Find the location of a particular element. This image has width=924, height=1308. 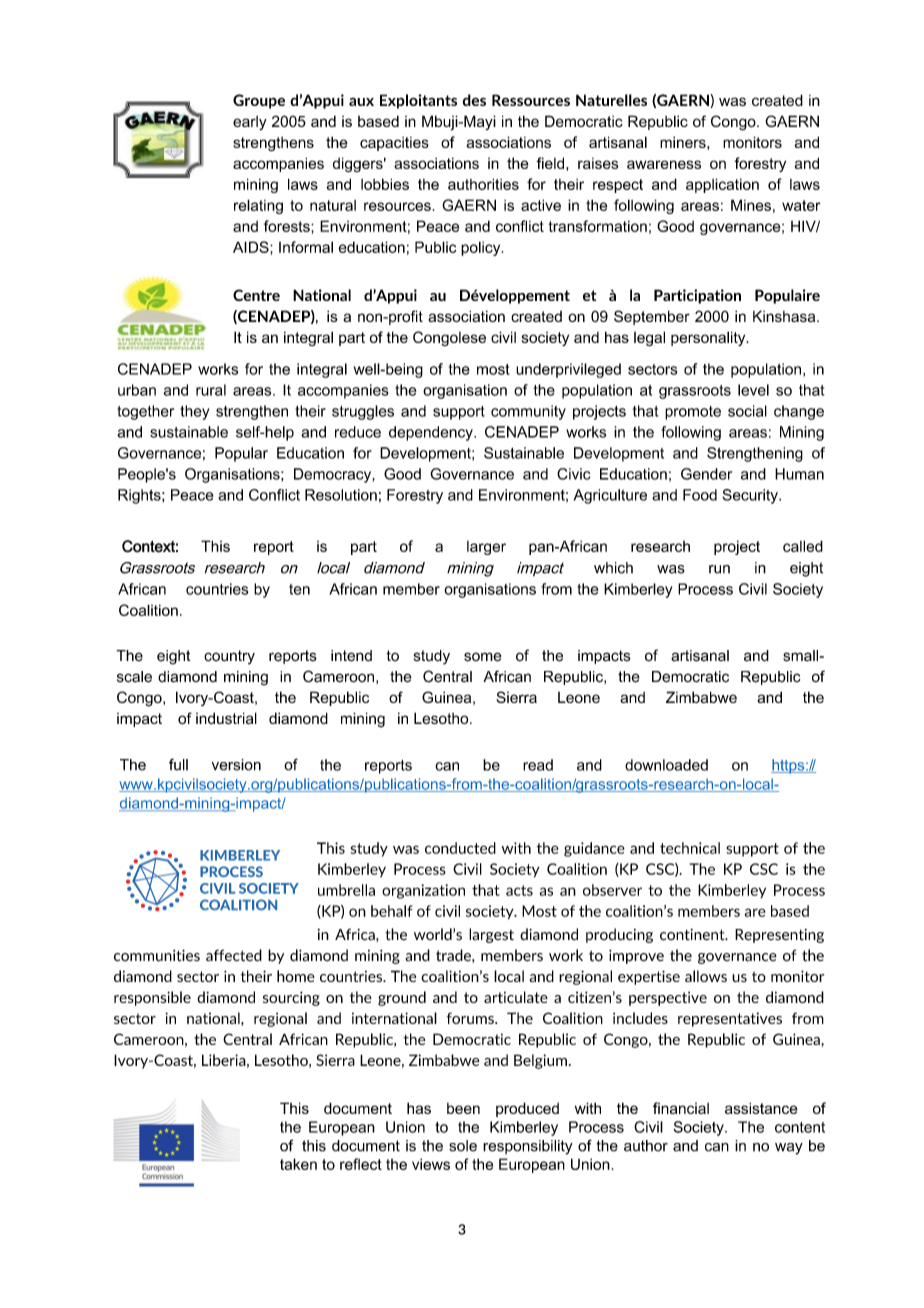

sole is located at coordinates (463, 1146).
